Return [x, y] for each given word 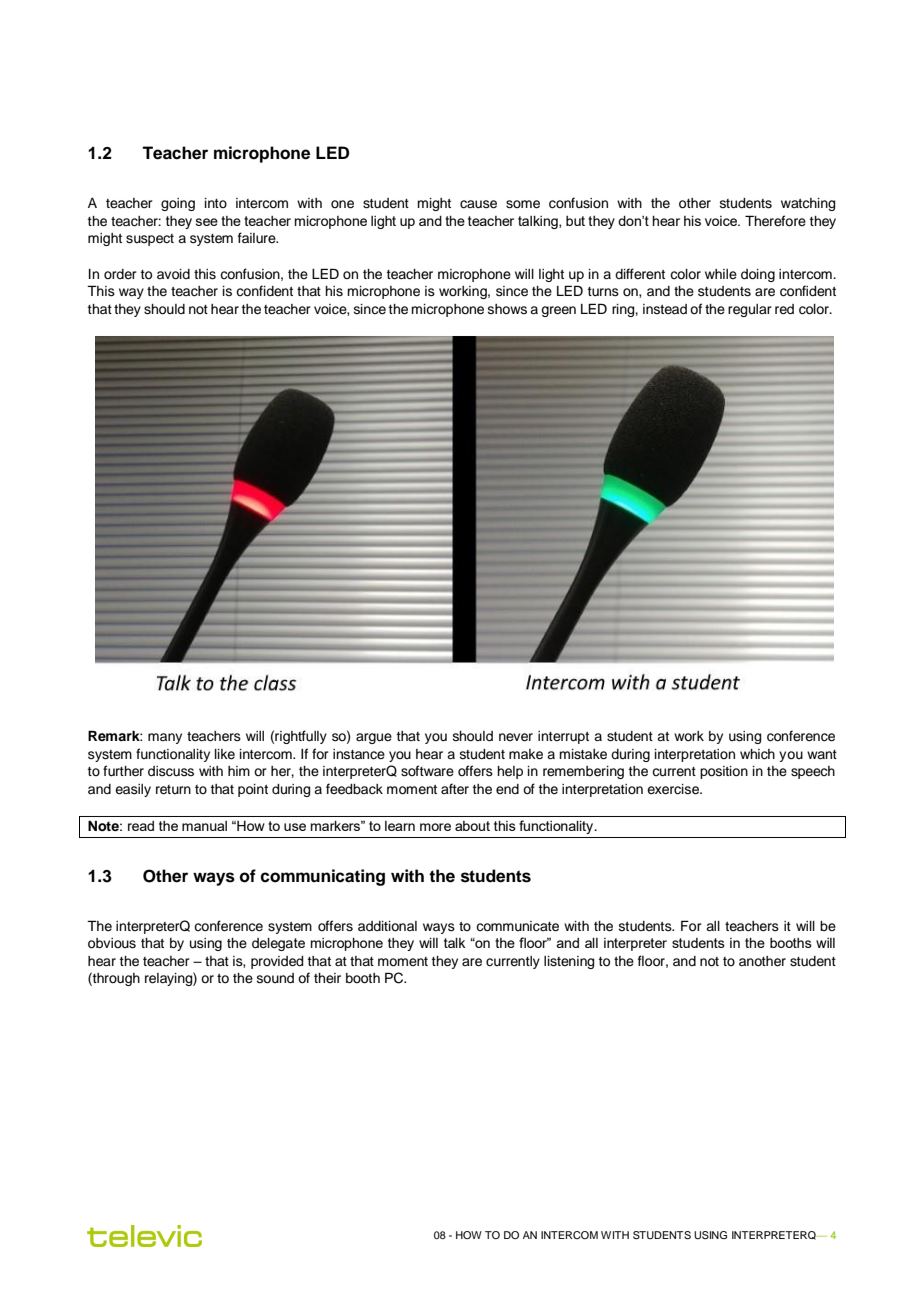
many [165, 738]
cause [478, 204]
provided [277, 962]
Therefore [775, 221]
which [757, 754]
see [207, 222]
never [516, 737]
